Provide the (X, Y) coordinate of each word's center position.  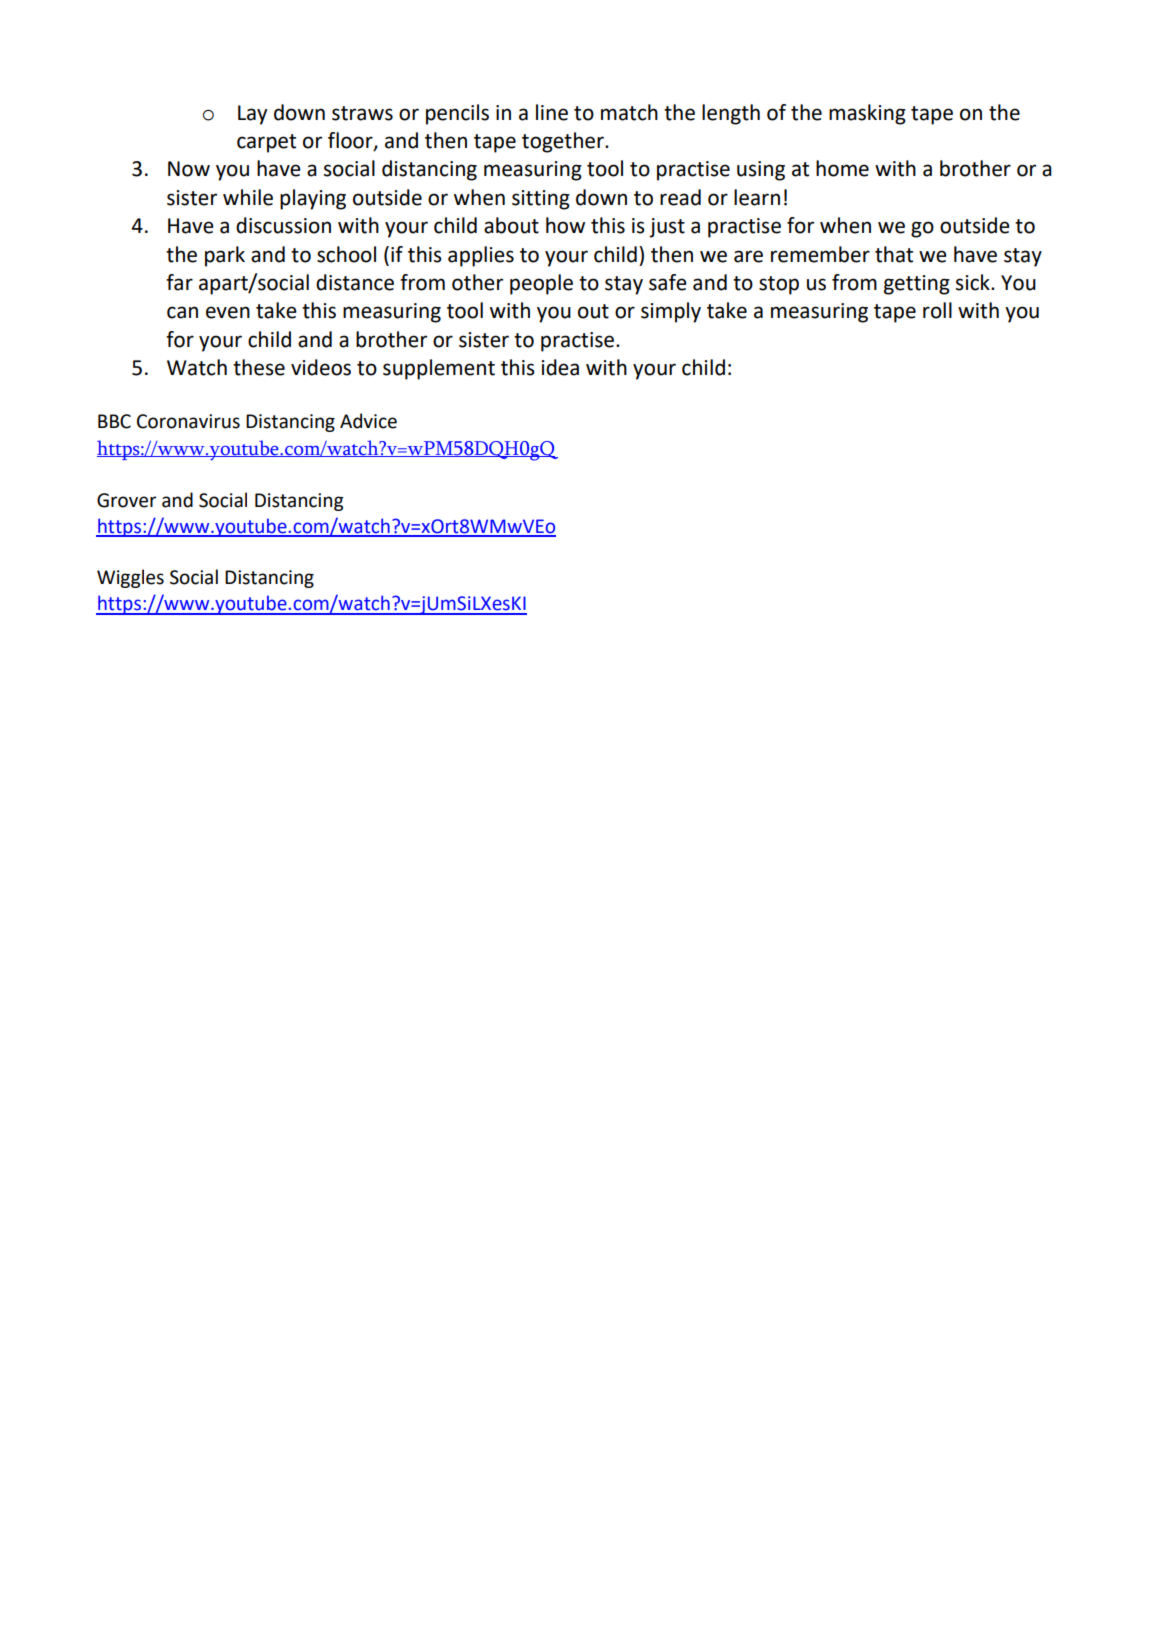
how (565, 225)
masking (867, 114)
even (228, 312)
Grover (127, 500)
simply (671, 312)
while (248, 197)
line (552, 112)
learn (757, 197)
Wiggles (130, 578)
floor (351, 141)
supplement (439, 369)
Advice (368, 421)
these (259, 367)
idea (560, 367)
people (541, 284)
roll (937, 310)
